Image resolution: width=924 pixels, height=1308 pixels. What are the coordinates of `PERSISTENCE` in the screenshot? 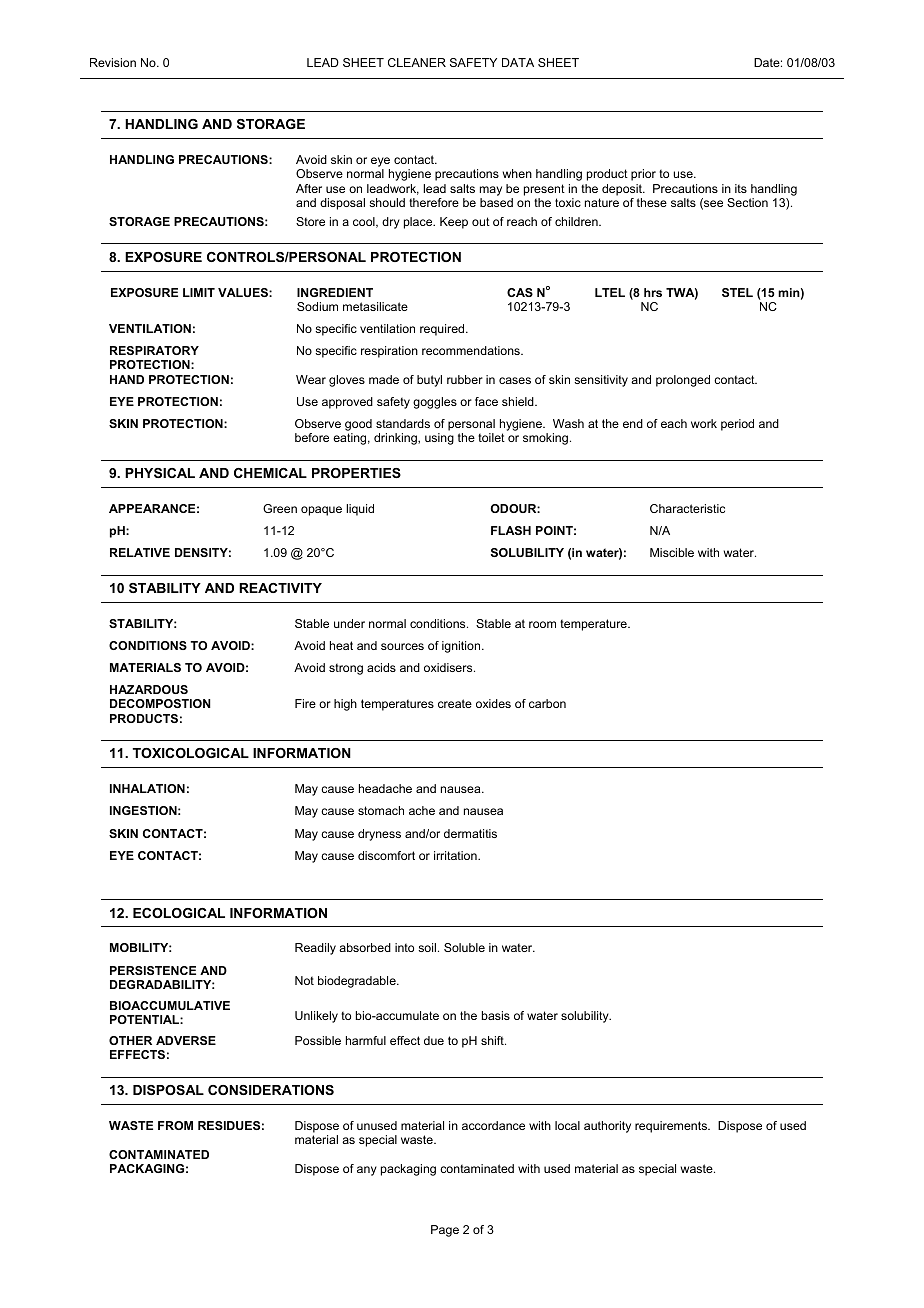 It's located at (153, 970).
